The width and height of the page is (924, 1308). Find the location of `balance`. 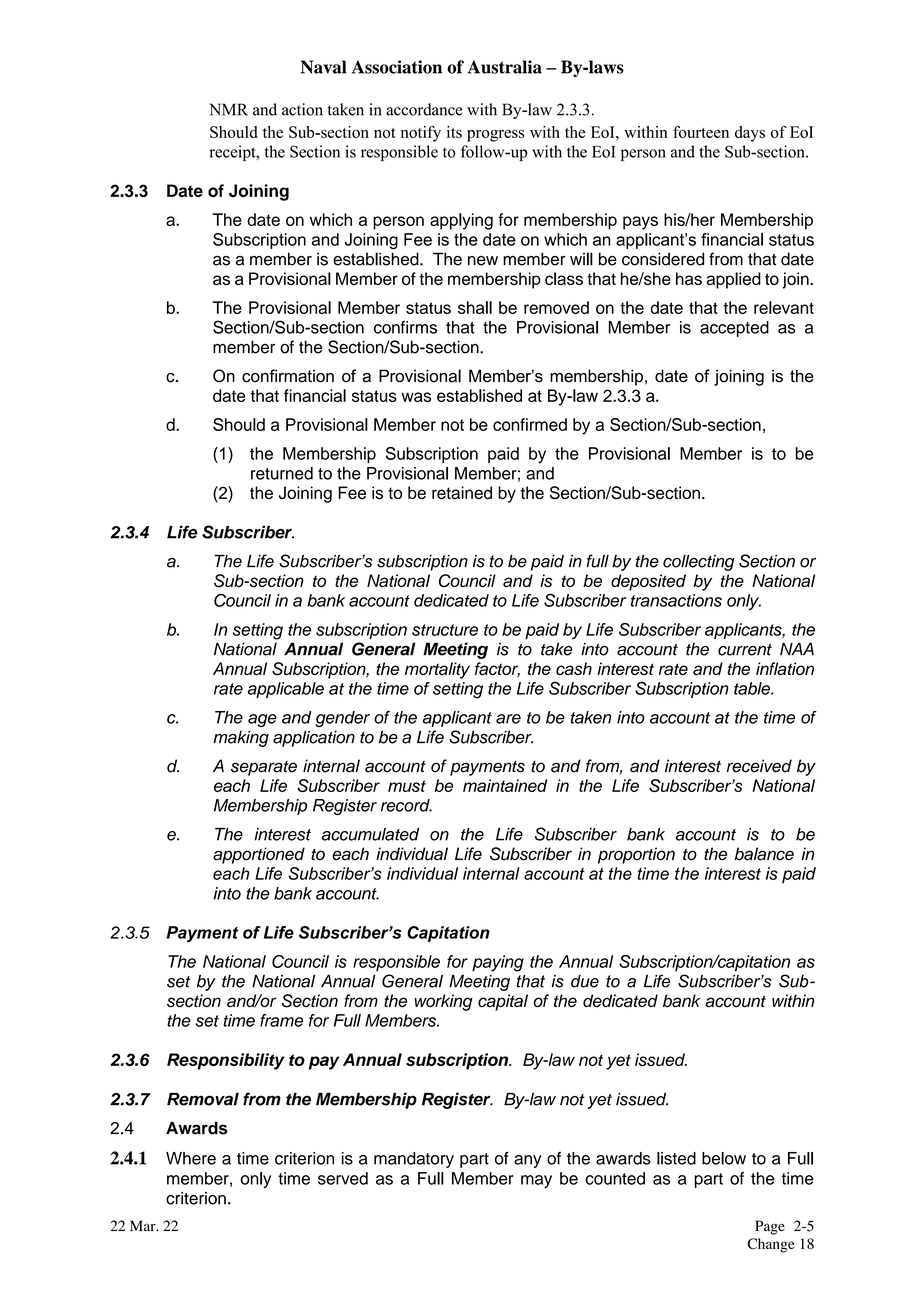

balance is located at coordinates (764, 854).
